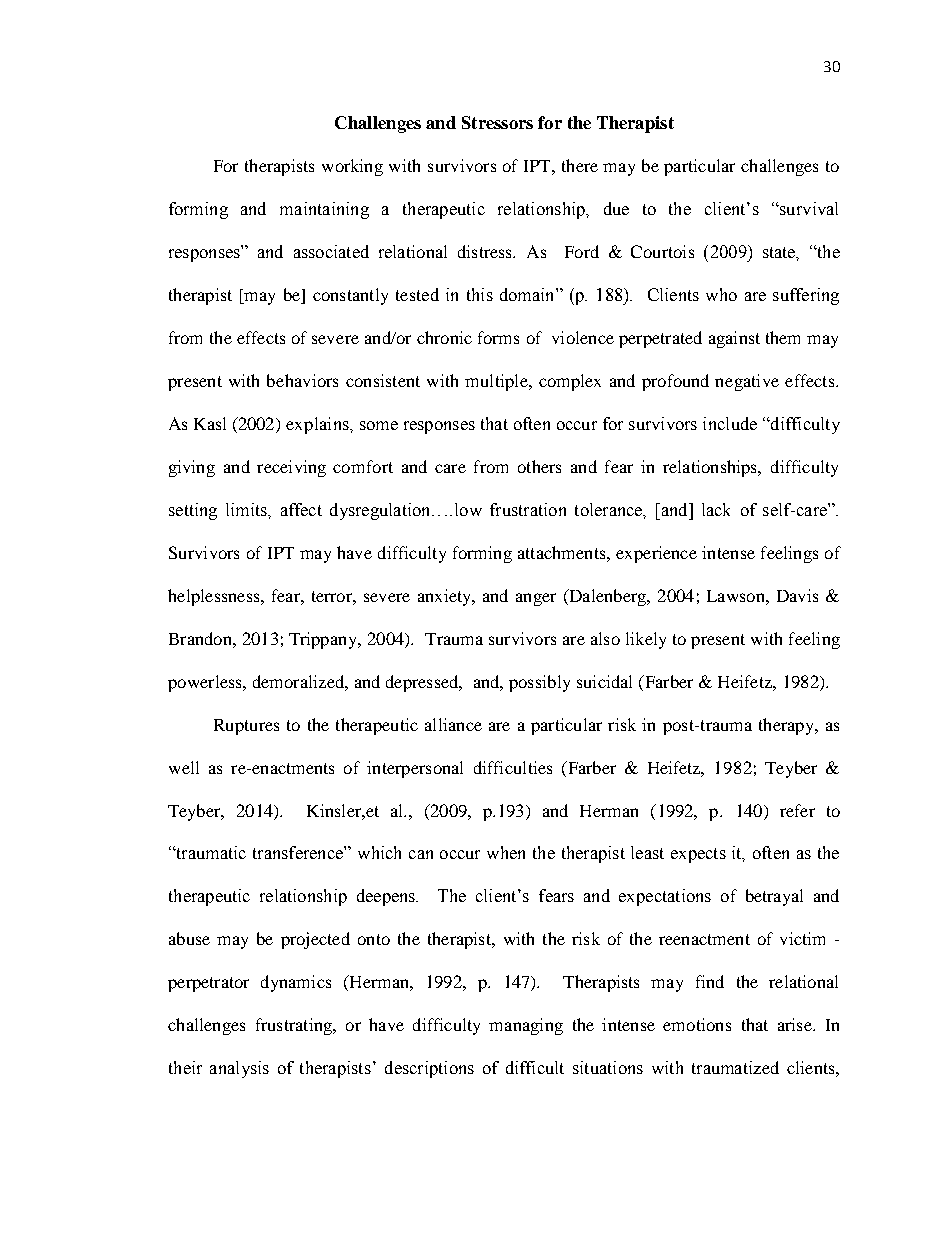 The width and height of the screenshot is (952, 1233). I want to click on frustrating, so click(295, 1026).
